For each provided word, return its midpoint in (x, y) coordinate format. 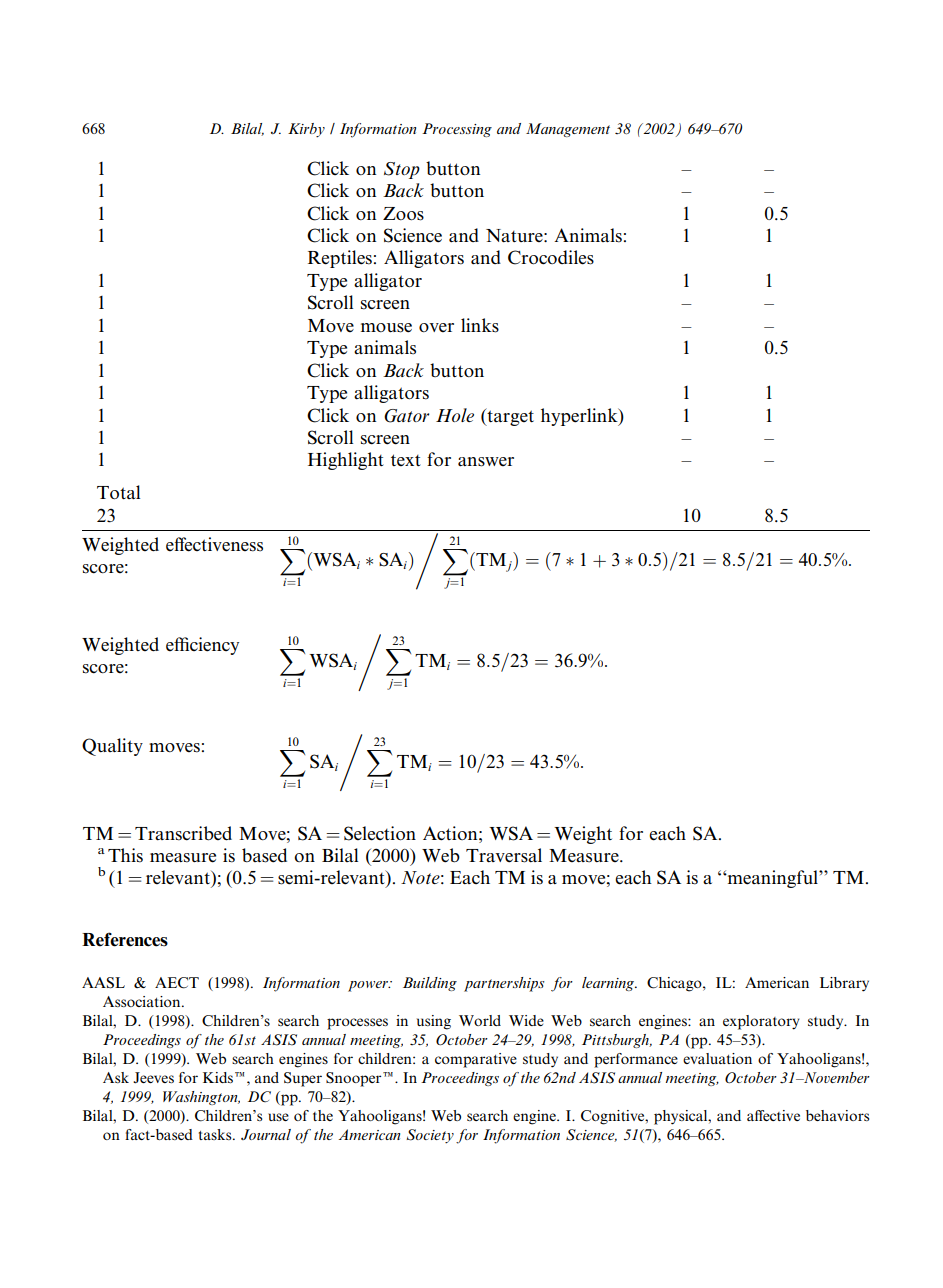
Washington (201, 1098)
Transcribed (183, 833)
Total (118, 492)
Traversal (504, 855)
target (509, 417)
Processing (457, 130)
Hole (455, 415)
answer (486, 462)
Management (568, 130)
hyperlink (580, 417)
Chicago (675, 984)
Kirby (306, 130)
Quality (112, 747)
